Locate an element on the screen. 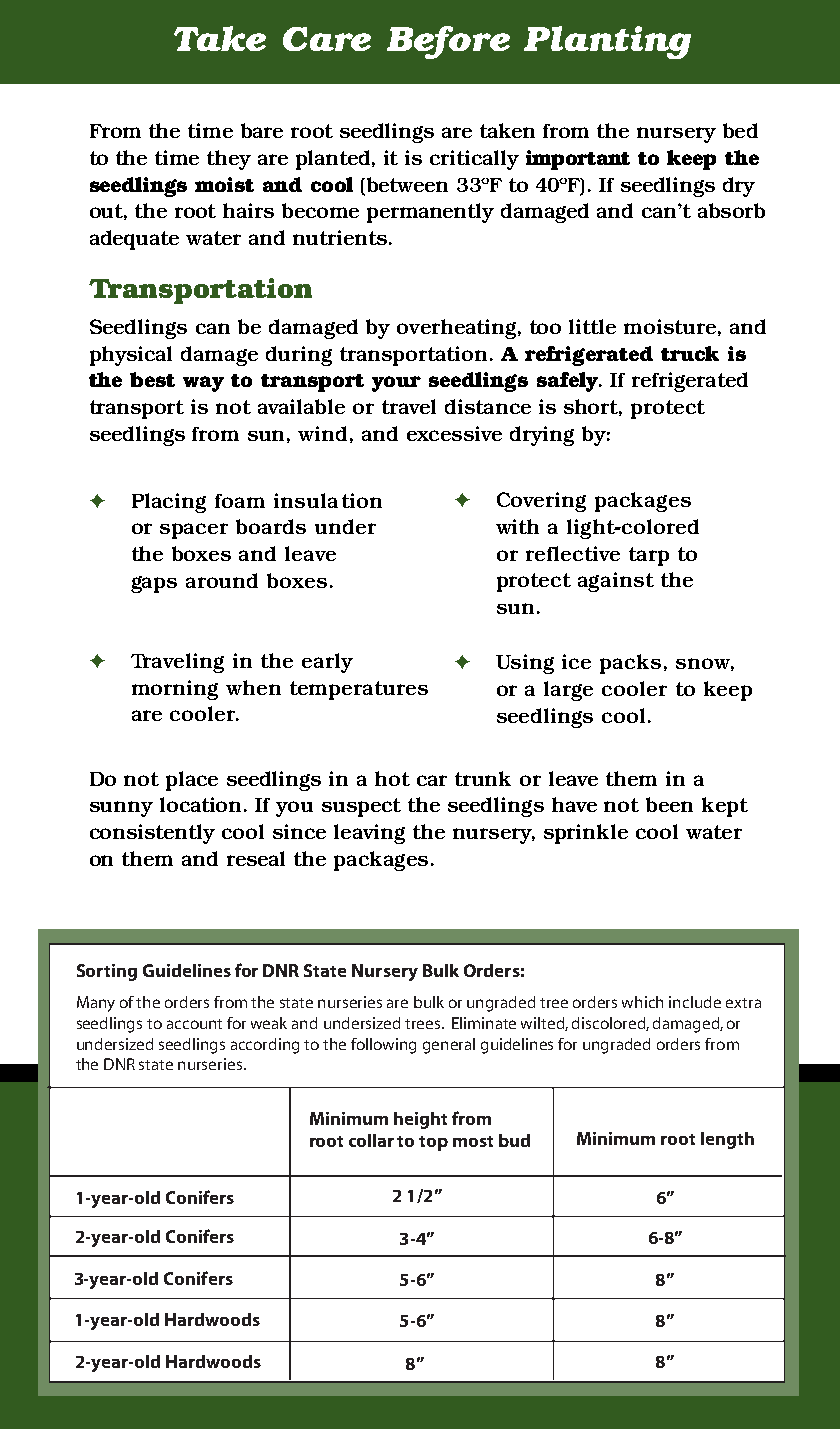 The width and height of the screenshot is (840, 1429). Before is located at coordinates (448, 42).
